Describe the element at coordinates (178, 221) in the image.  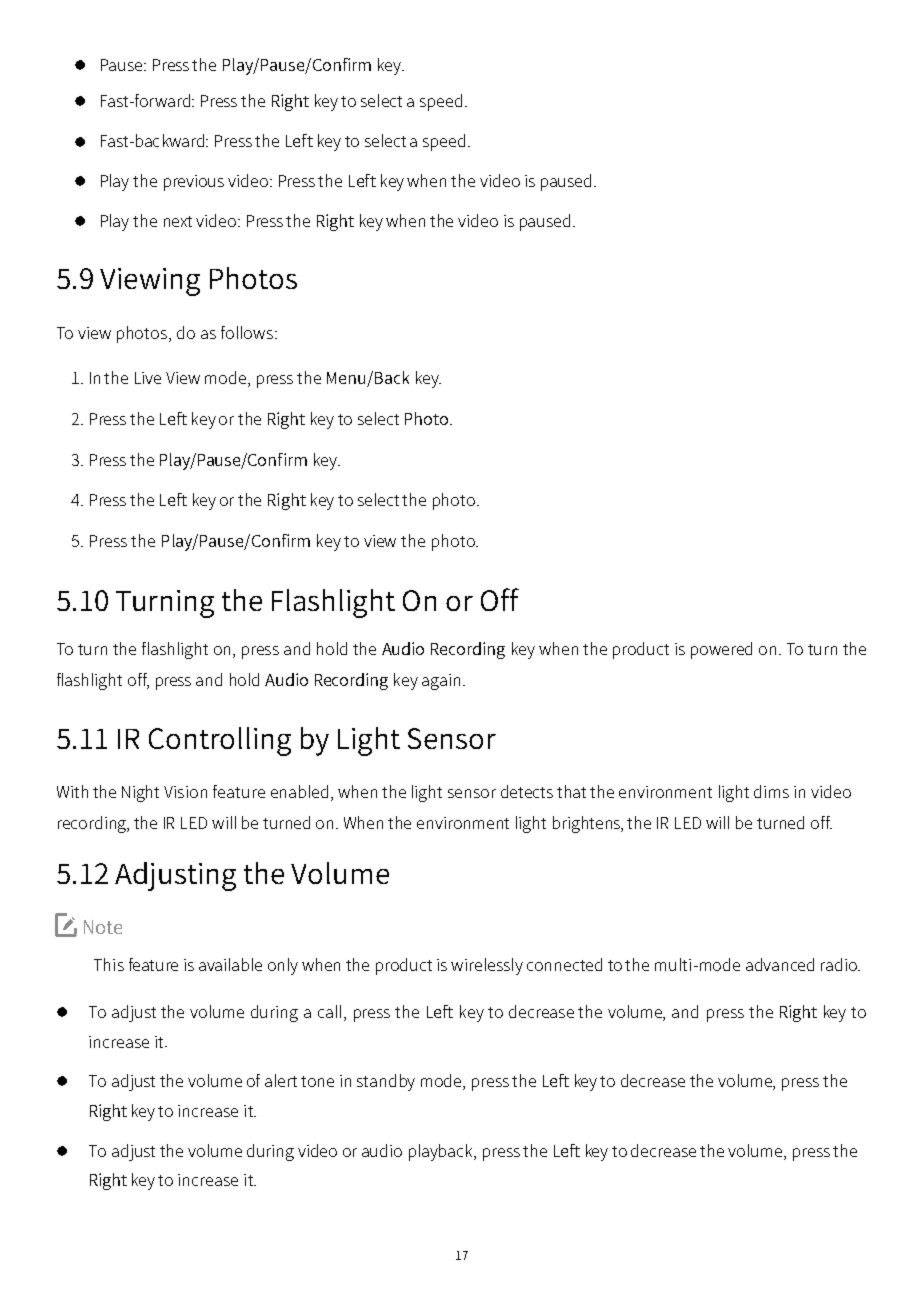
I see `next` at that location.
